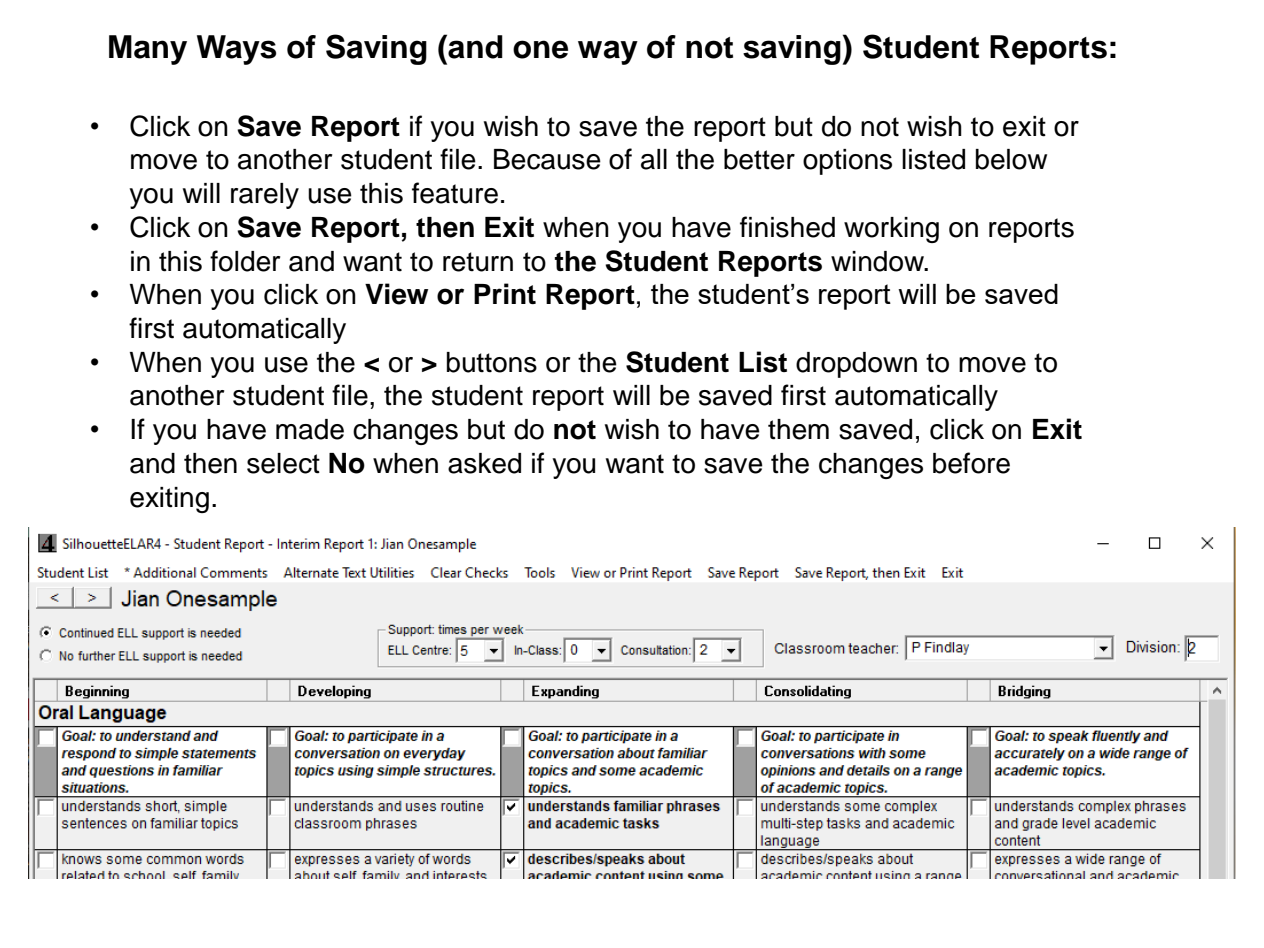 Image resolution: width=1264 pixels, height=948 pixels. I want to click on one, so click(540, 49).
